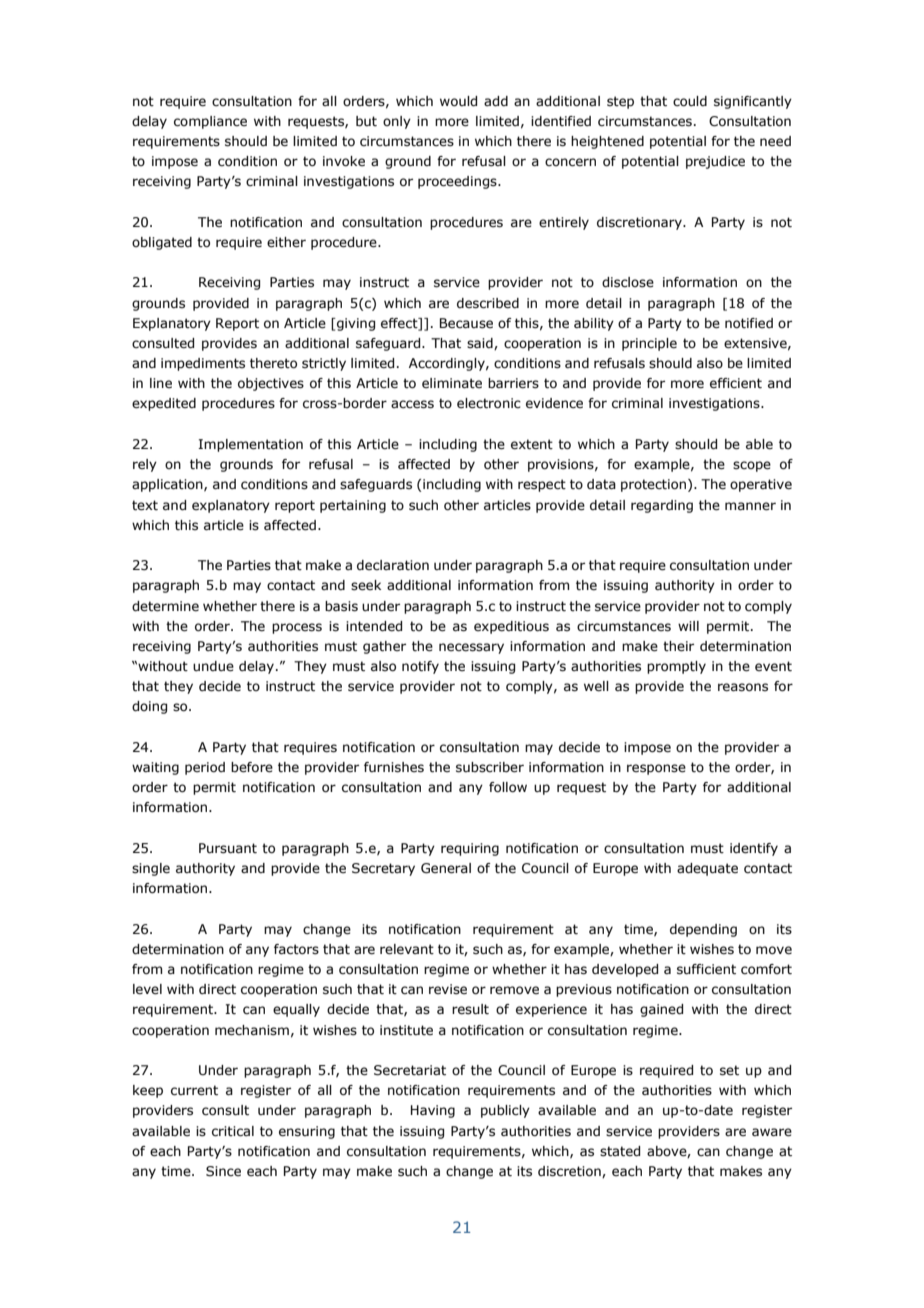  What do you see at coordinates (688, 626) in the screenshot?
I see `will` at bounding box center [688, 626].
